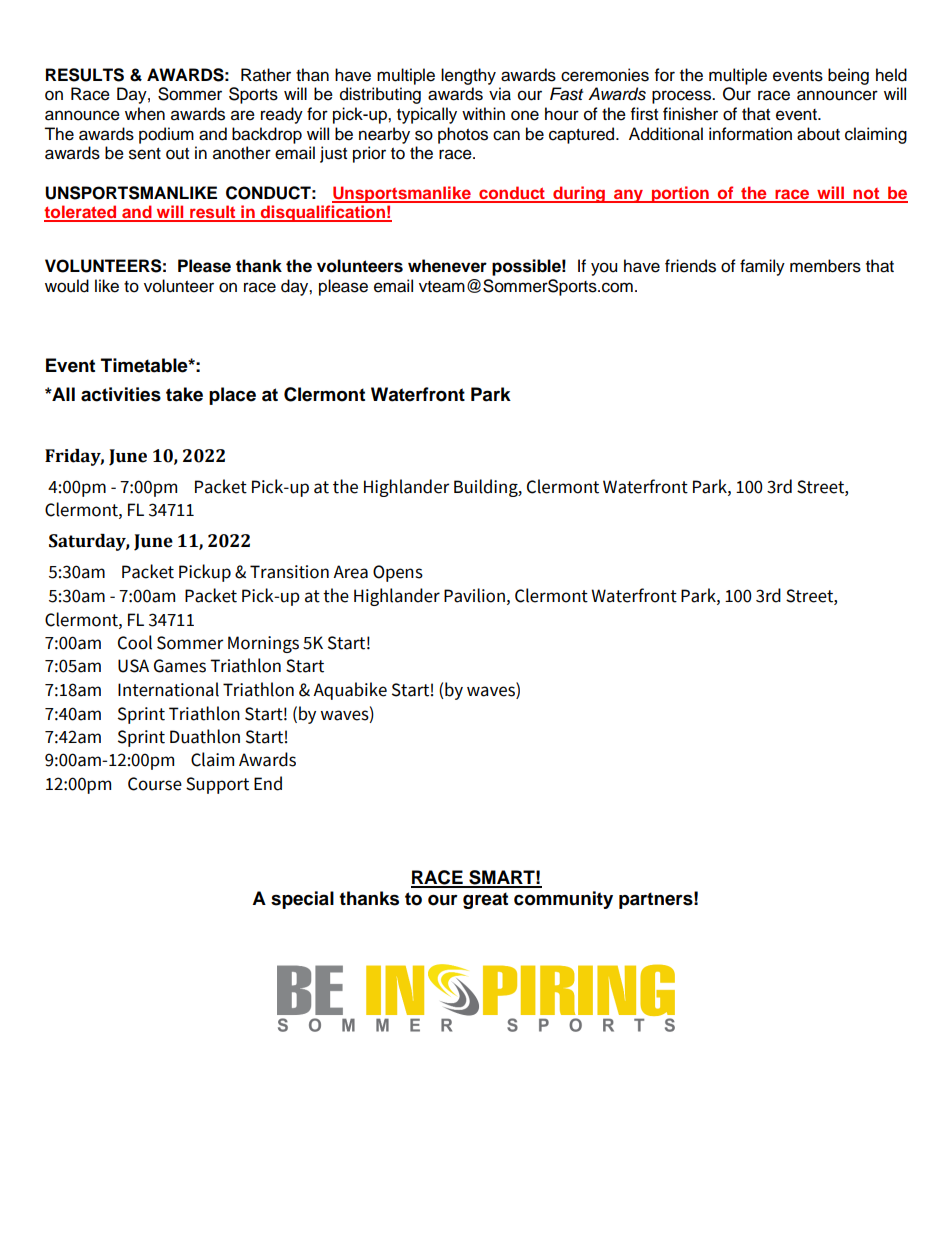  I want to click on you, so click(604, 269).
